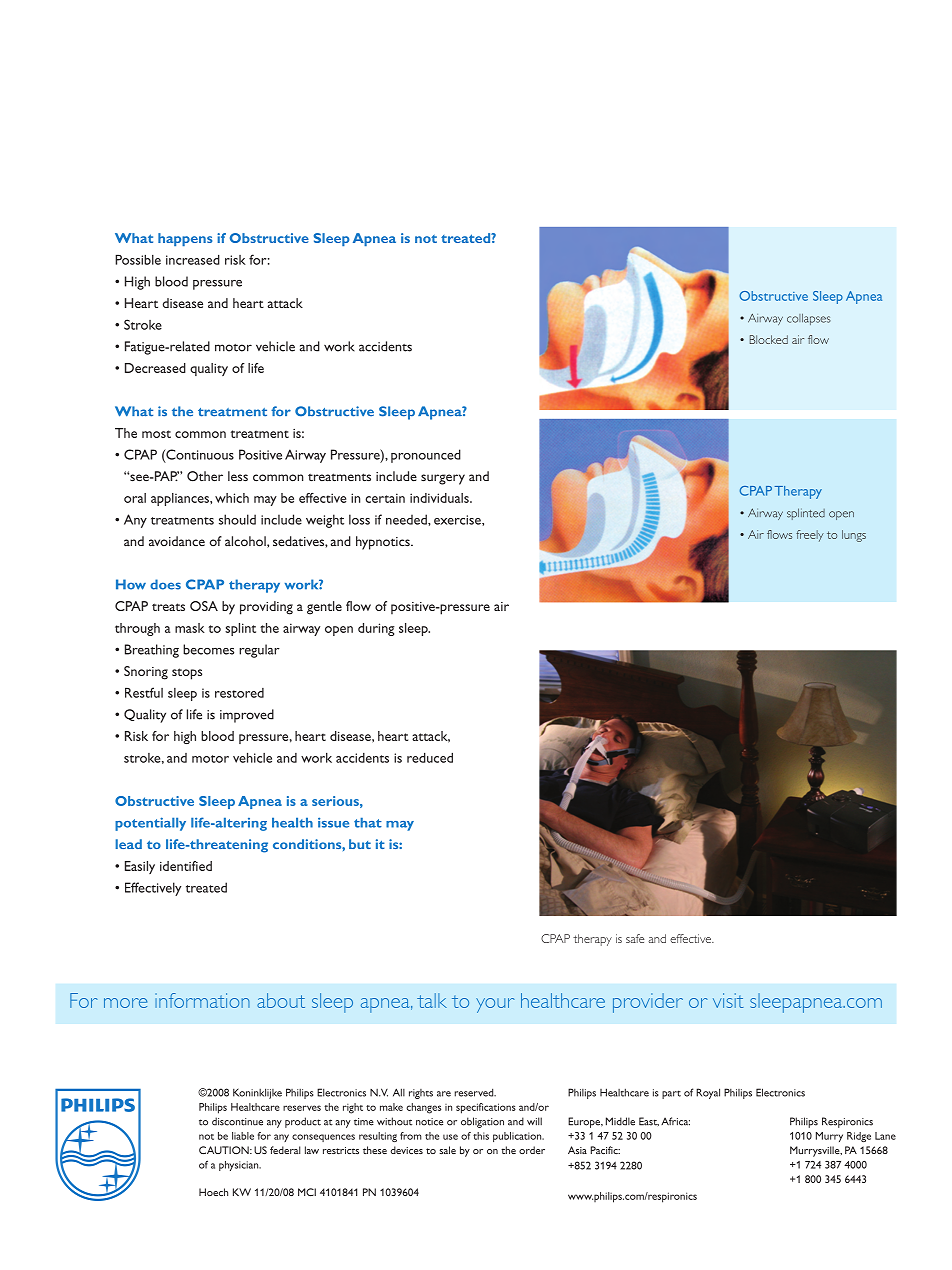 The height and width of the page is (1270, 952). Describe the element at coordinates (809, 319) in the page. I see `collapses` at that location.
